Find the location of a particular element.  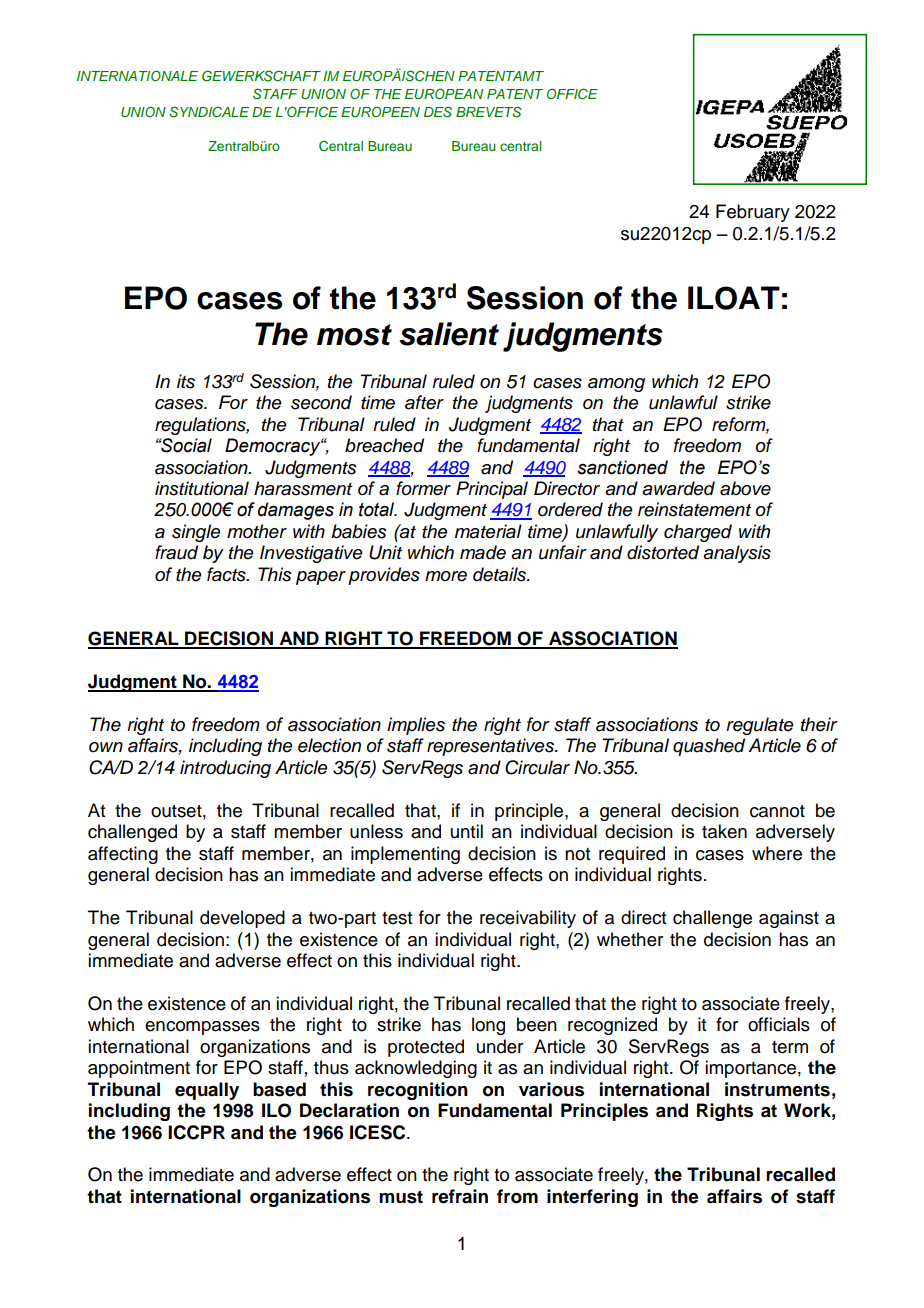

institutional is located at coordinates (202, 488).
